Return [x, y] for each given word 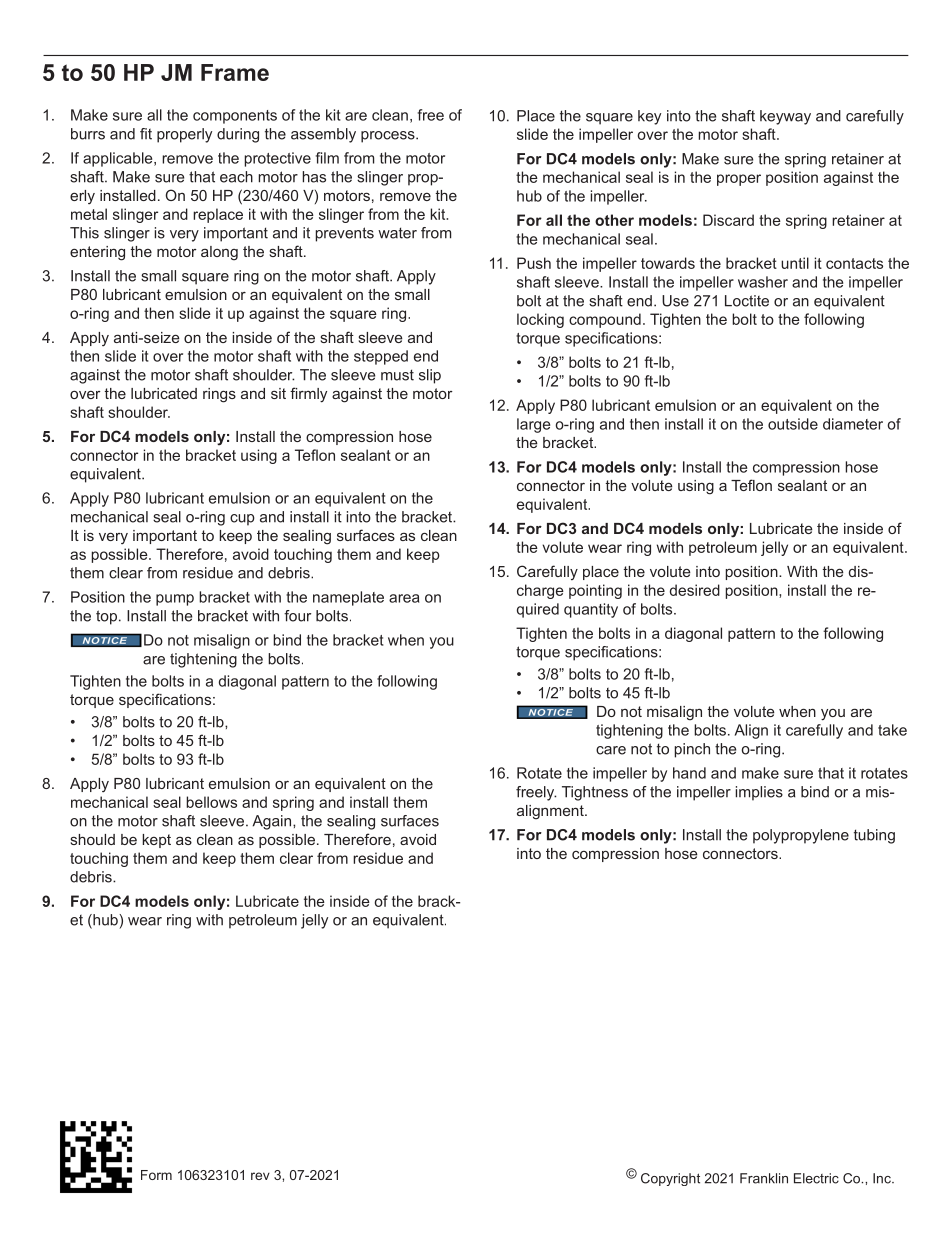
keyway [785, 117]
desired [695, 590]
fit [146, 134]
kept [156, 841]
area [404, 598]
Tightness [595, 793]
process [389, 137]
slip [430, 376]
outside [793, 424]
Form [156, 1175]
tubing [874, 836]
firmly [308, 395]
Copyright [670, 1179]
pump [175, 600]
